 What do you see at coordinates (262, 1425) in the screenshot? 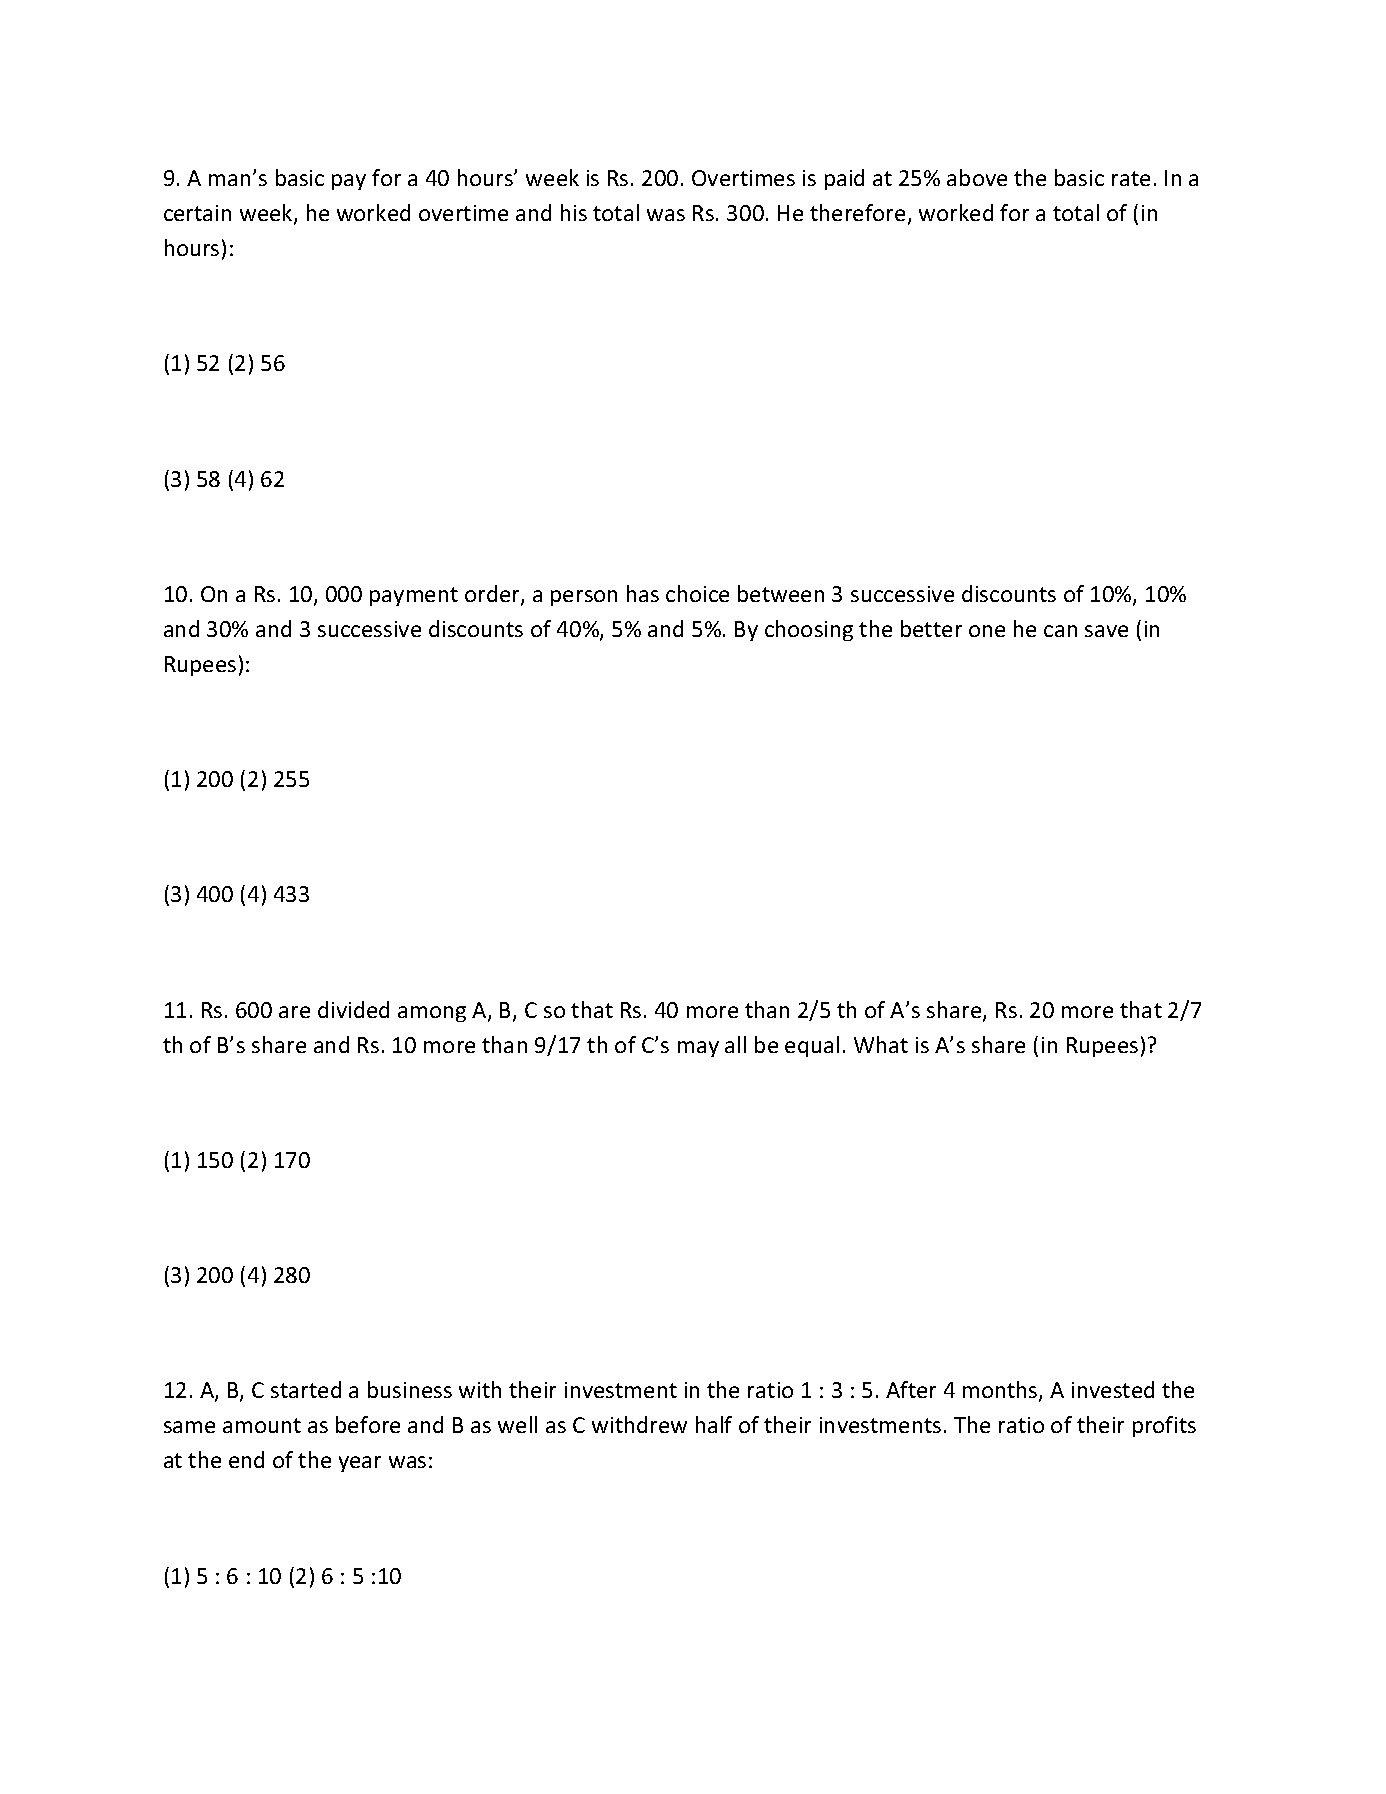
I see `amount` at bounding box center [262, 1425].
